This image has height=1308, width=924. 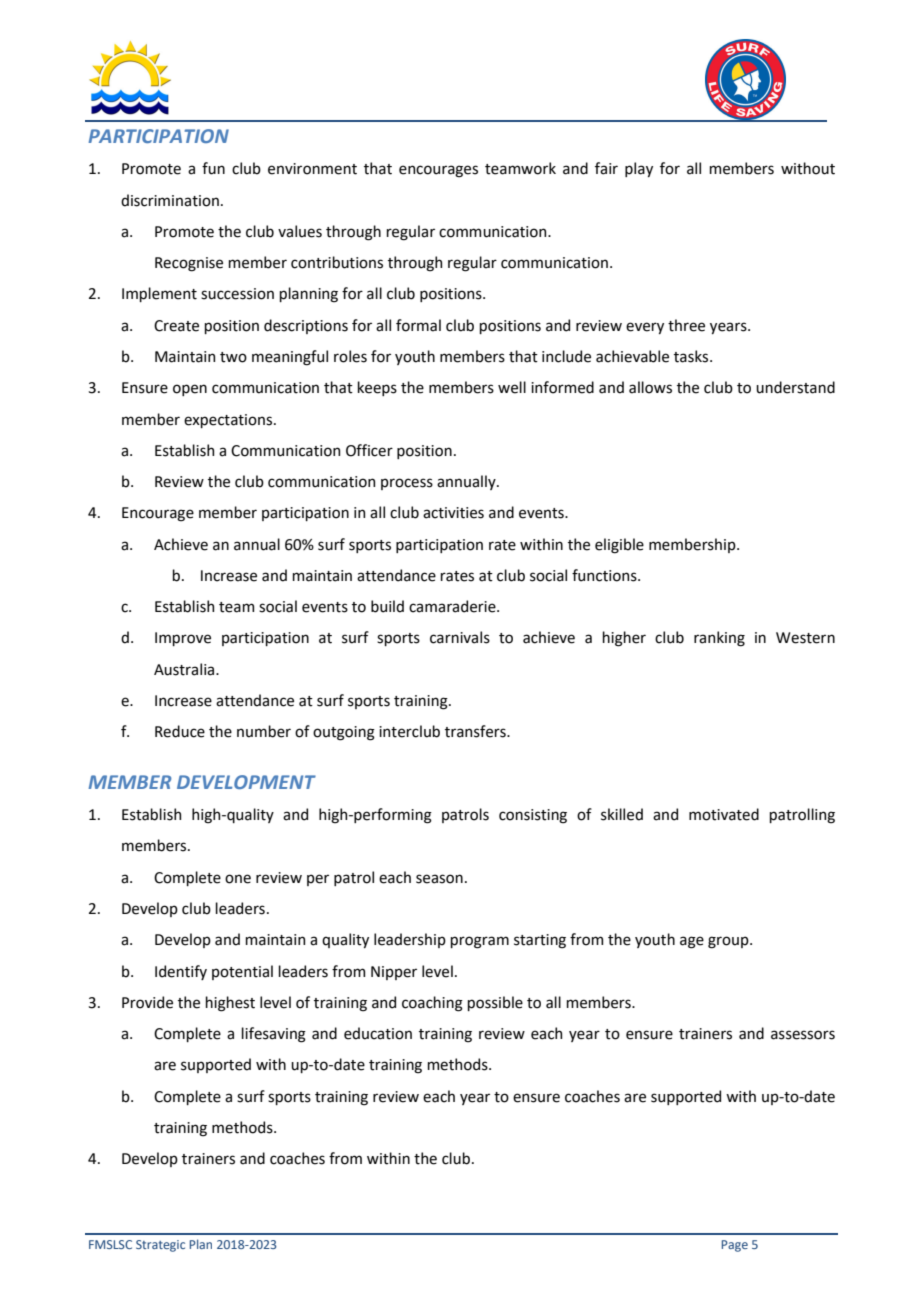 What do you see at coordinates (735, 1246) in the image?
I see `Page` at bounding box center [735, 1246].
